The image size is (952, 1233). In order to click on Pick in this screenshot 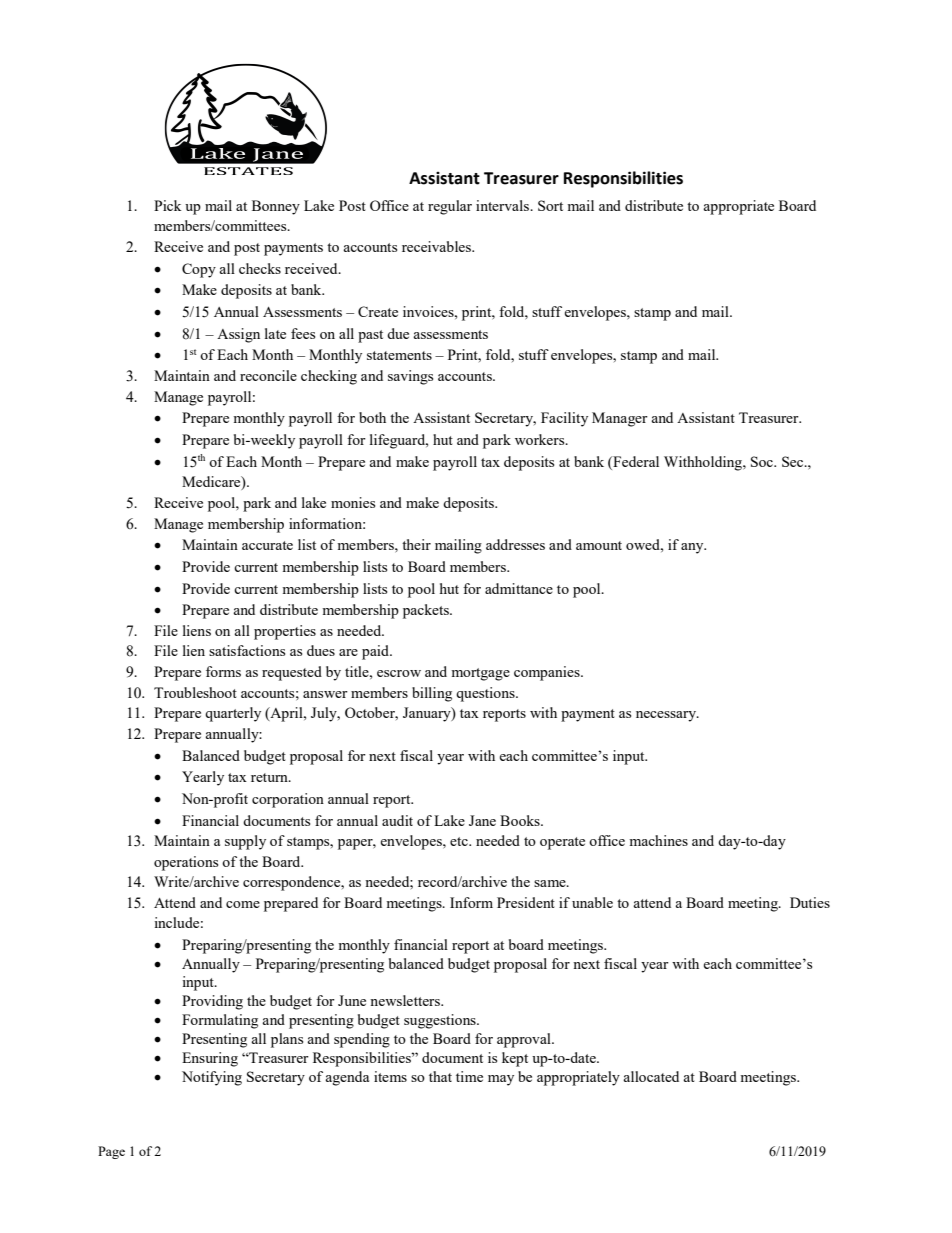, I will do `click(167, 205)`.
